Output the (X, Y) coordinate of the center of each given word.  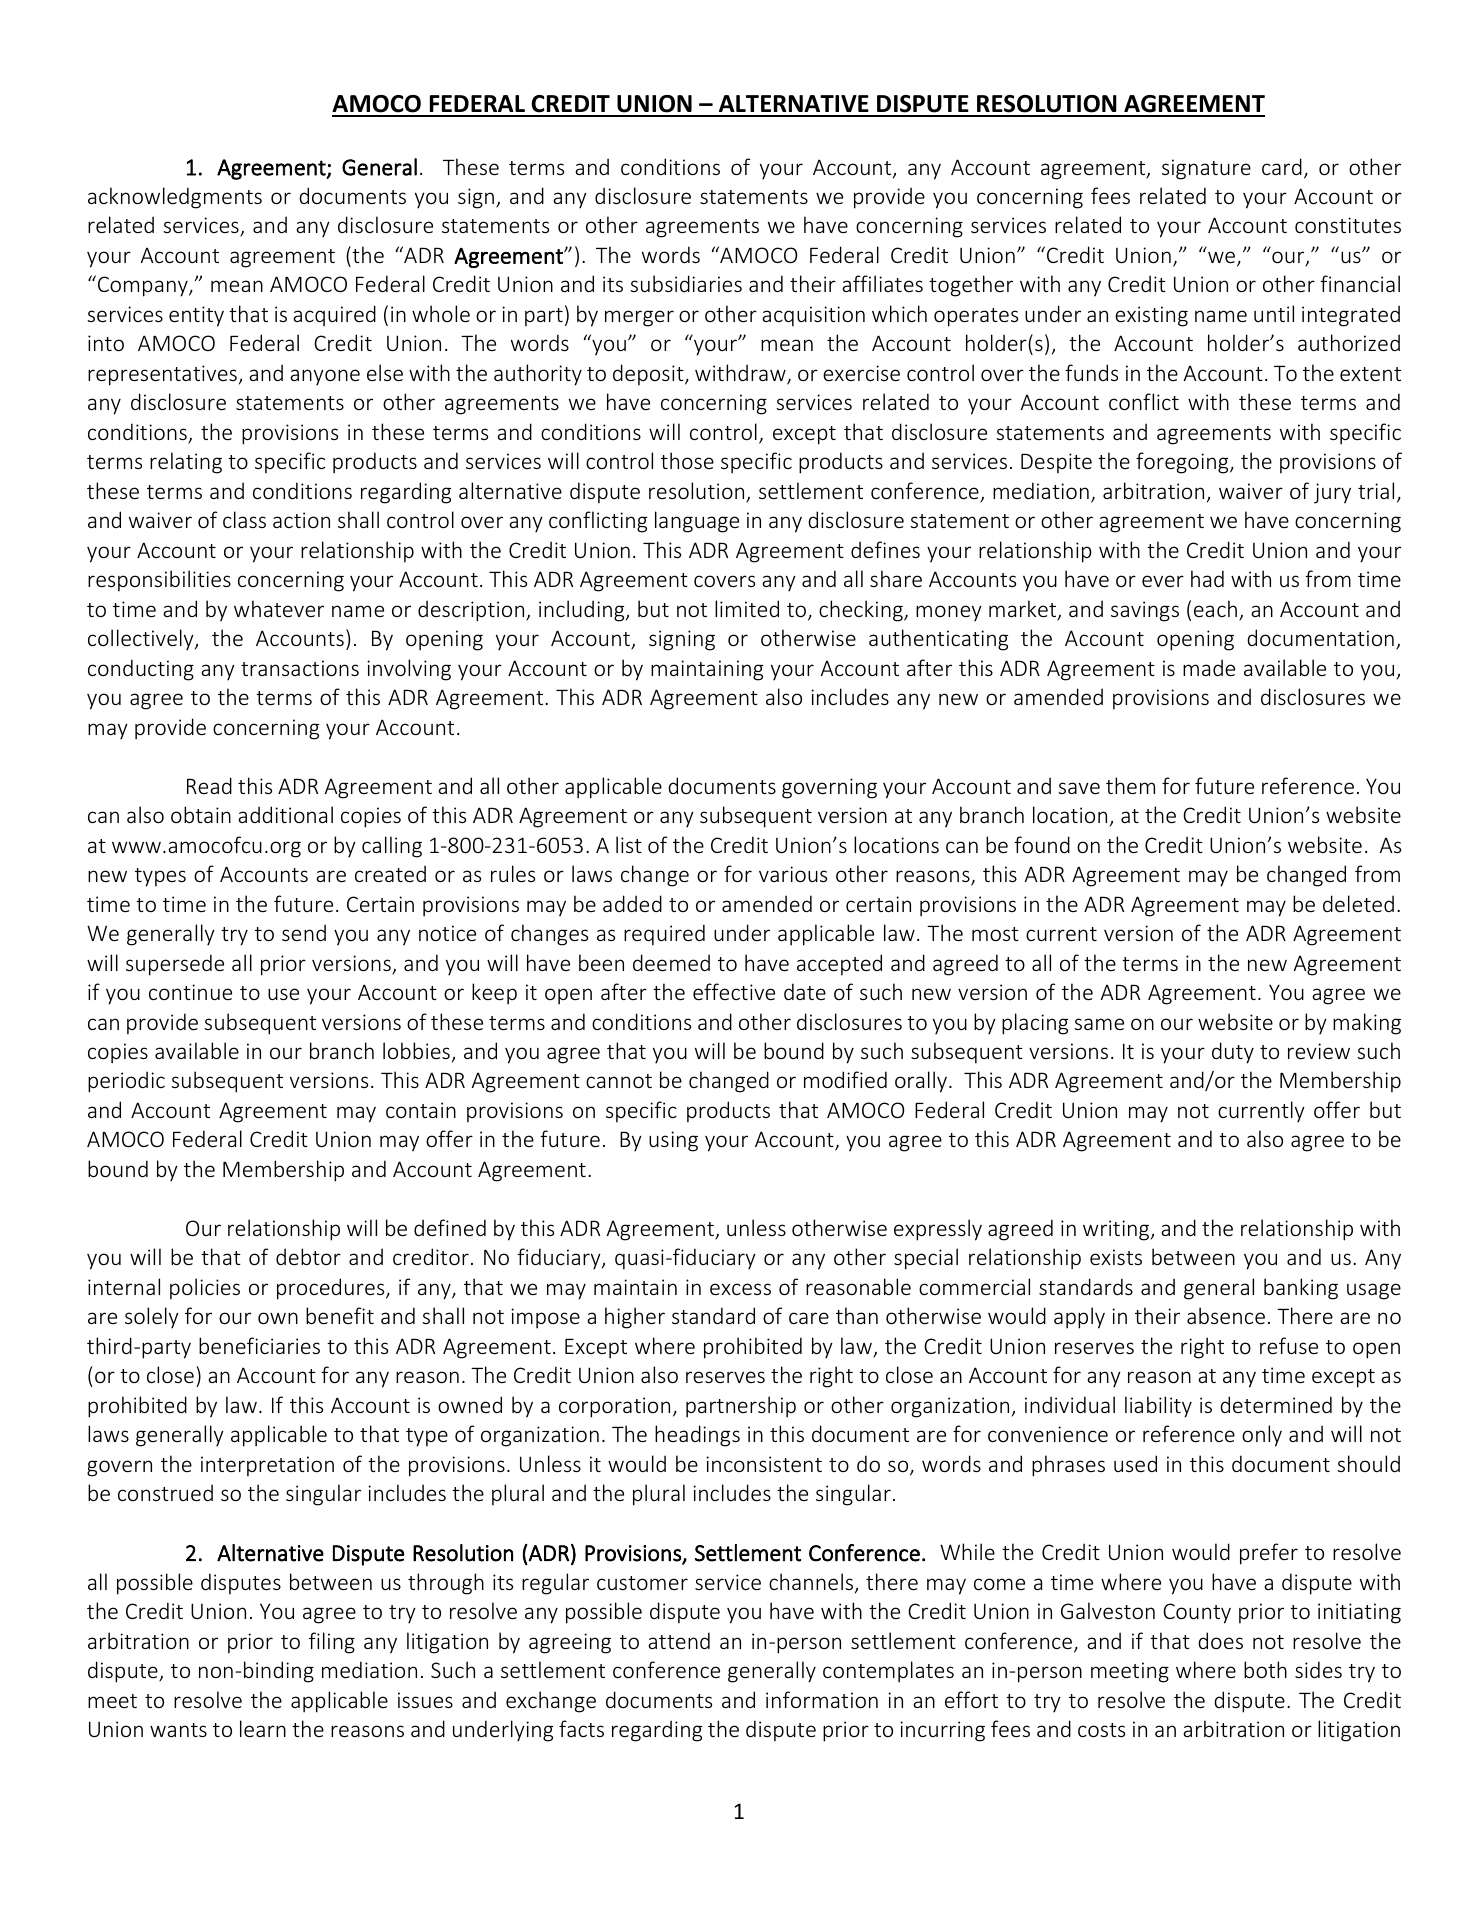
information (822, 1699)
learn (263, 1728)
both (1265, 1669)
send (304, 932)
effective (734, 991)
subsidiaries (686, 283)
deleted (1358, 903)
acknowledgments (175, 198)
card (1282, 166)
